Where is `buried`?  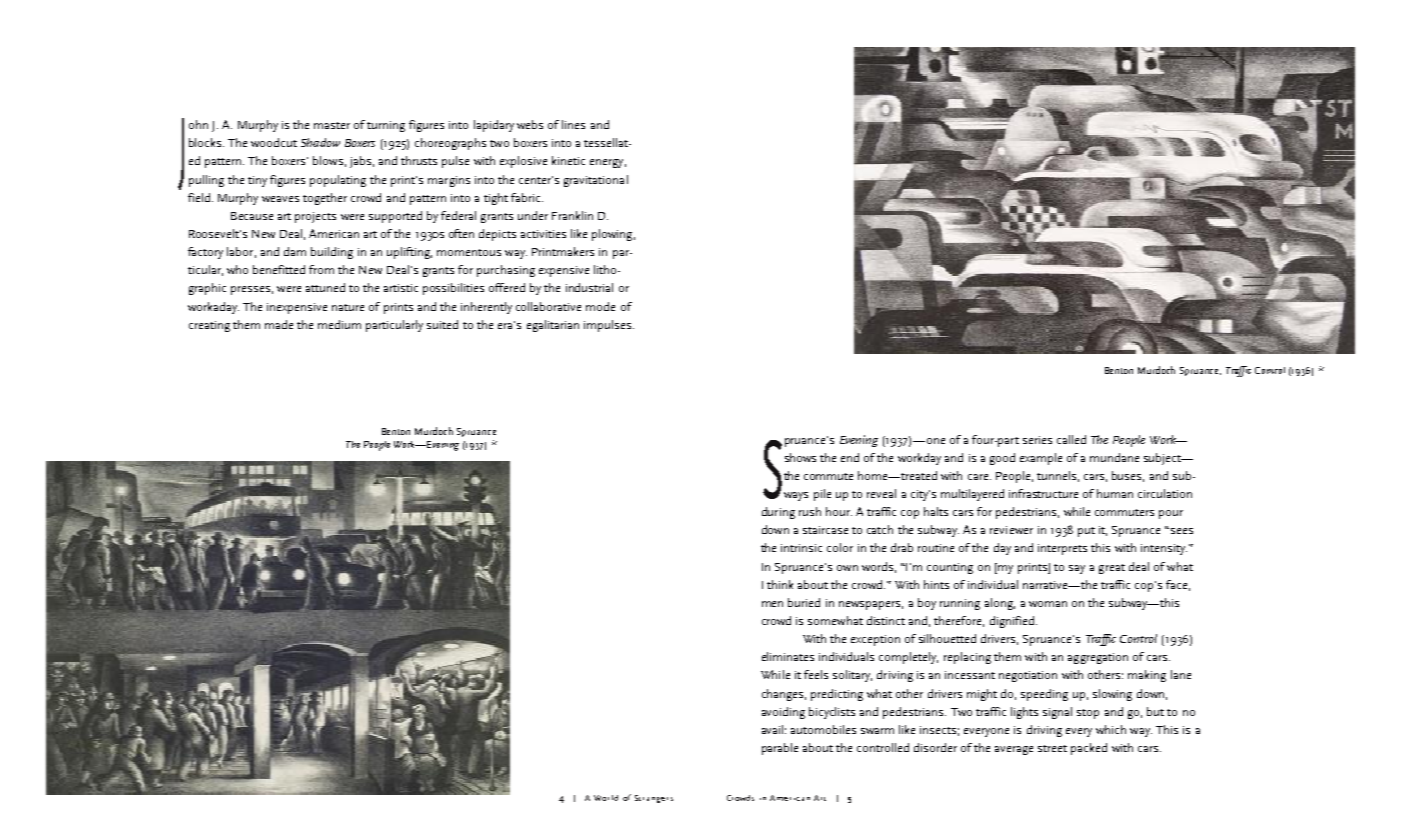 buried is located at coordinates (804, 602).
